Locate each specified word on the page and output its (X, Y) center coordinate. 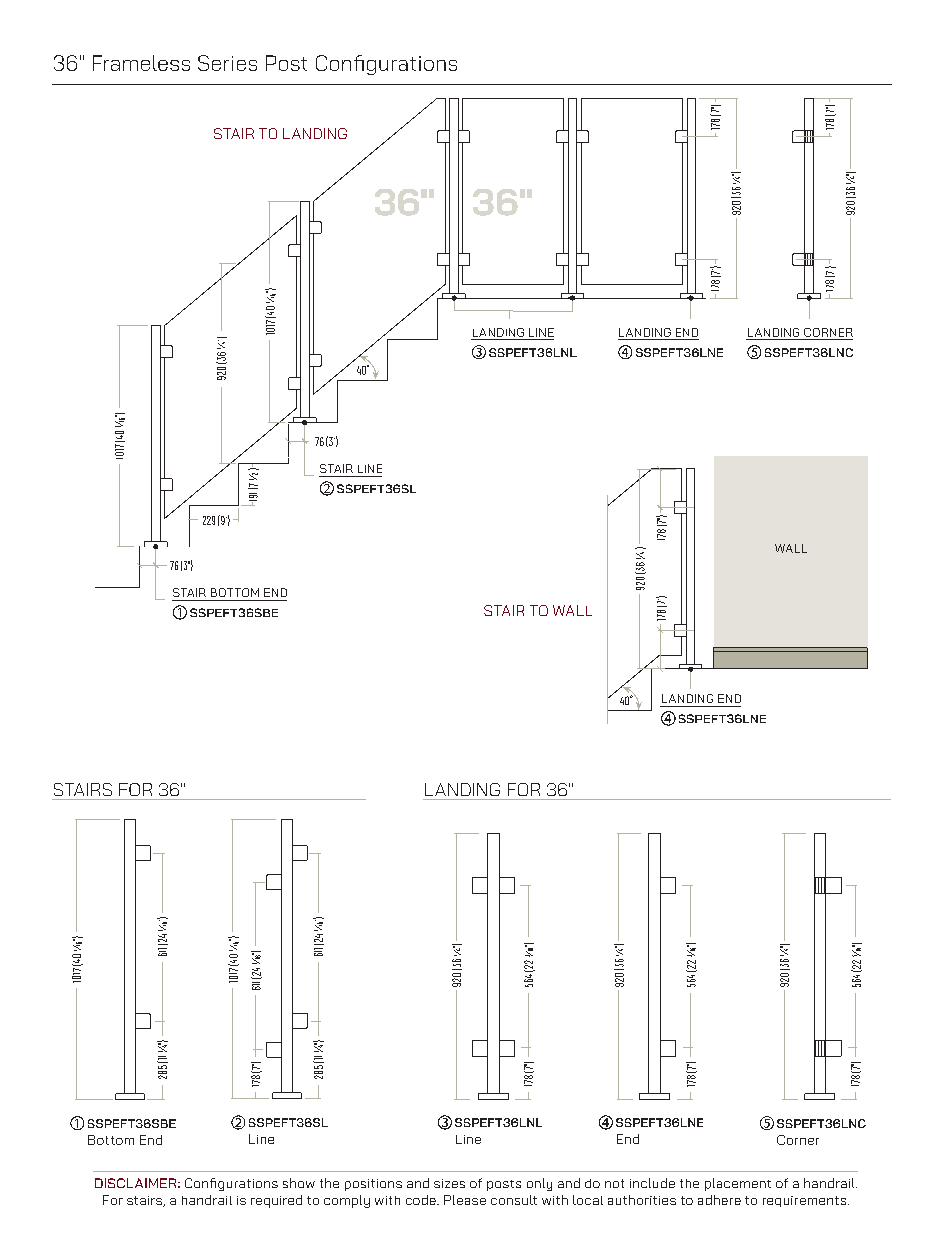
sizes (449, 1183)
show (299, 1183)
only (539, 1184)
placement (738, 1184)
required (276, 1201)
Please (465, 1200)
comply (347, 1201)
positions (373, 1185)
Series (227, 63)
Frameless (141, 63)
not (614, 1183)
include (652, 1183)
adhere (719, 1200)
